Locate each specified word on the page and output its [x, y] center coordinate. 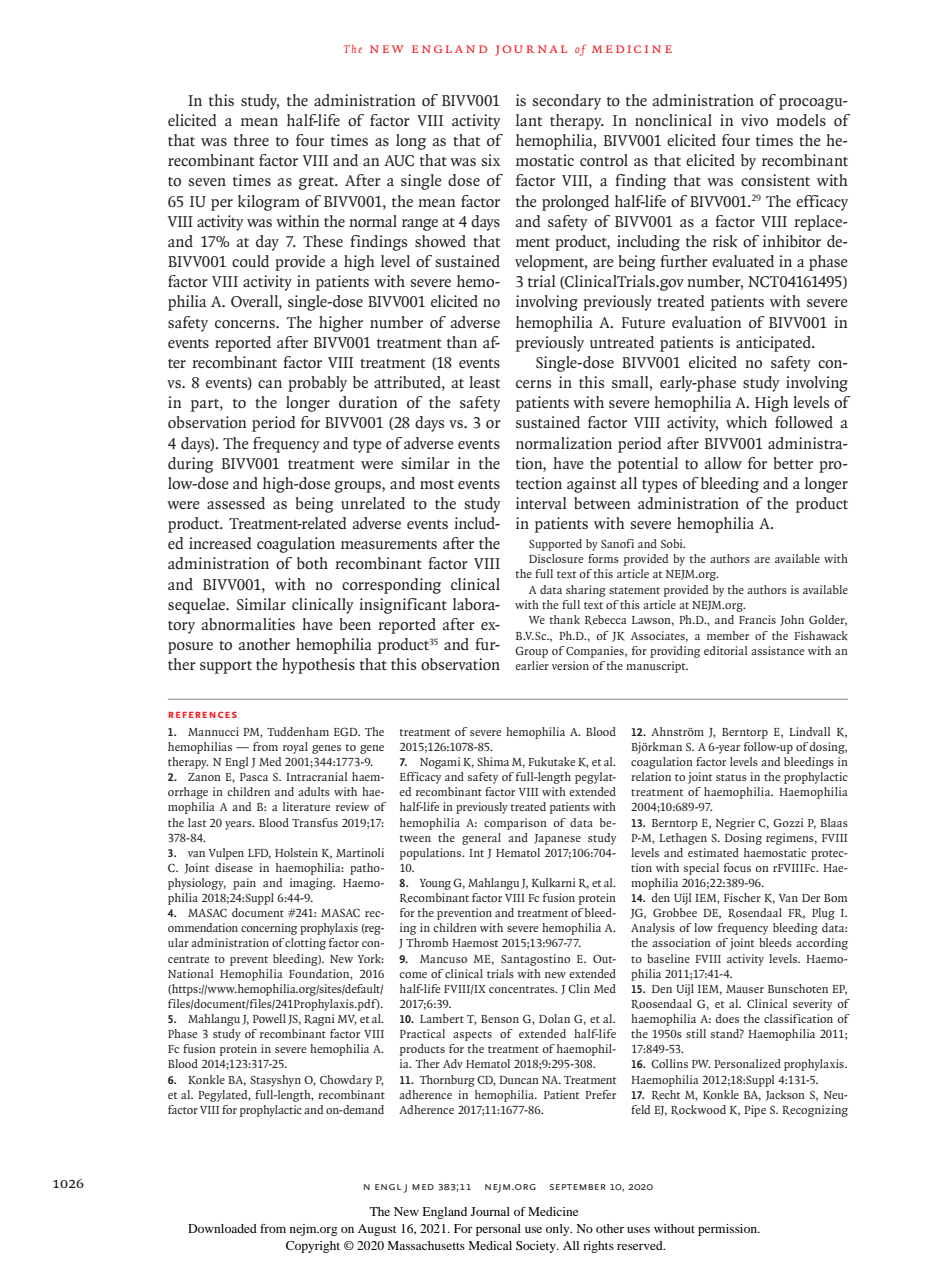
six [491, 160]
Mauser [745, 989]
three [251, 140]
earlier [532, 665]
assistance [777, 650]
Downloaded [222, 1228]
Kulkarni [554, 883]
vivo [754, 120]
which [746, 422]
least [484, 382]
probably [317, 384]
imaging [312, 884]
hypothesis [318, 666]
